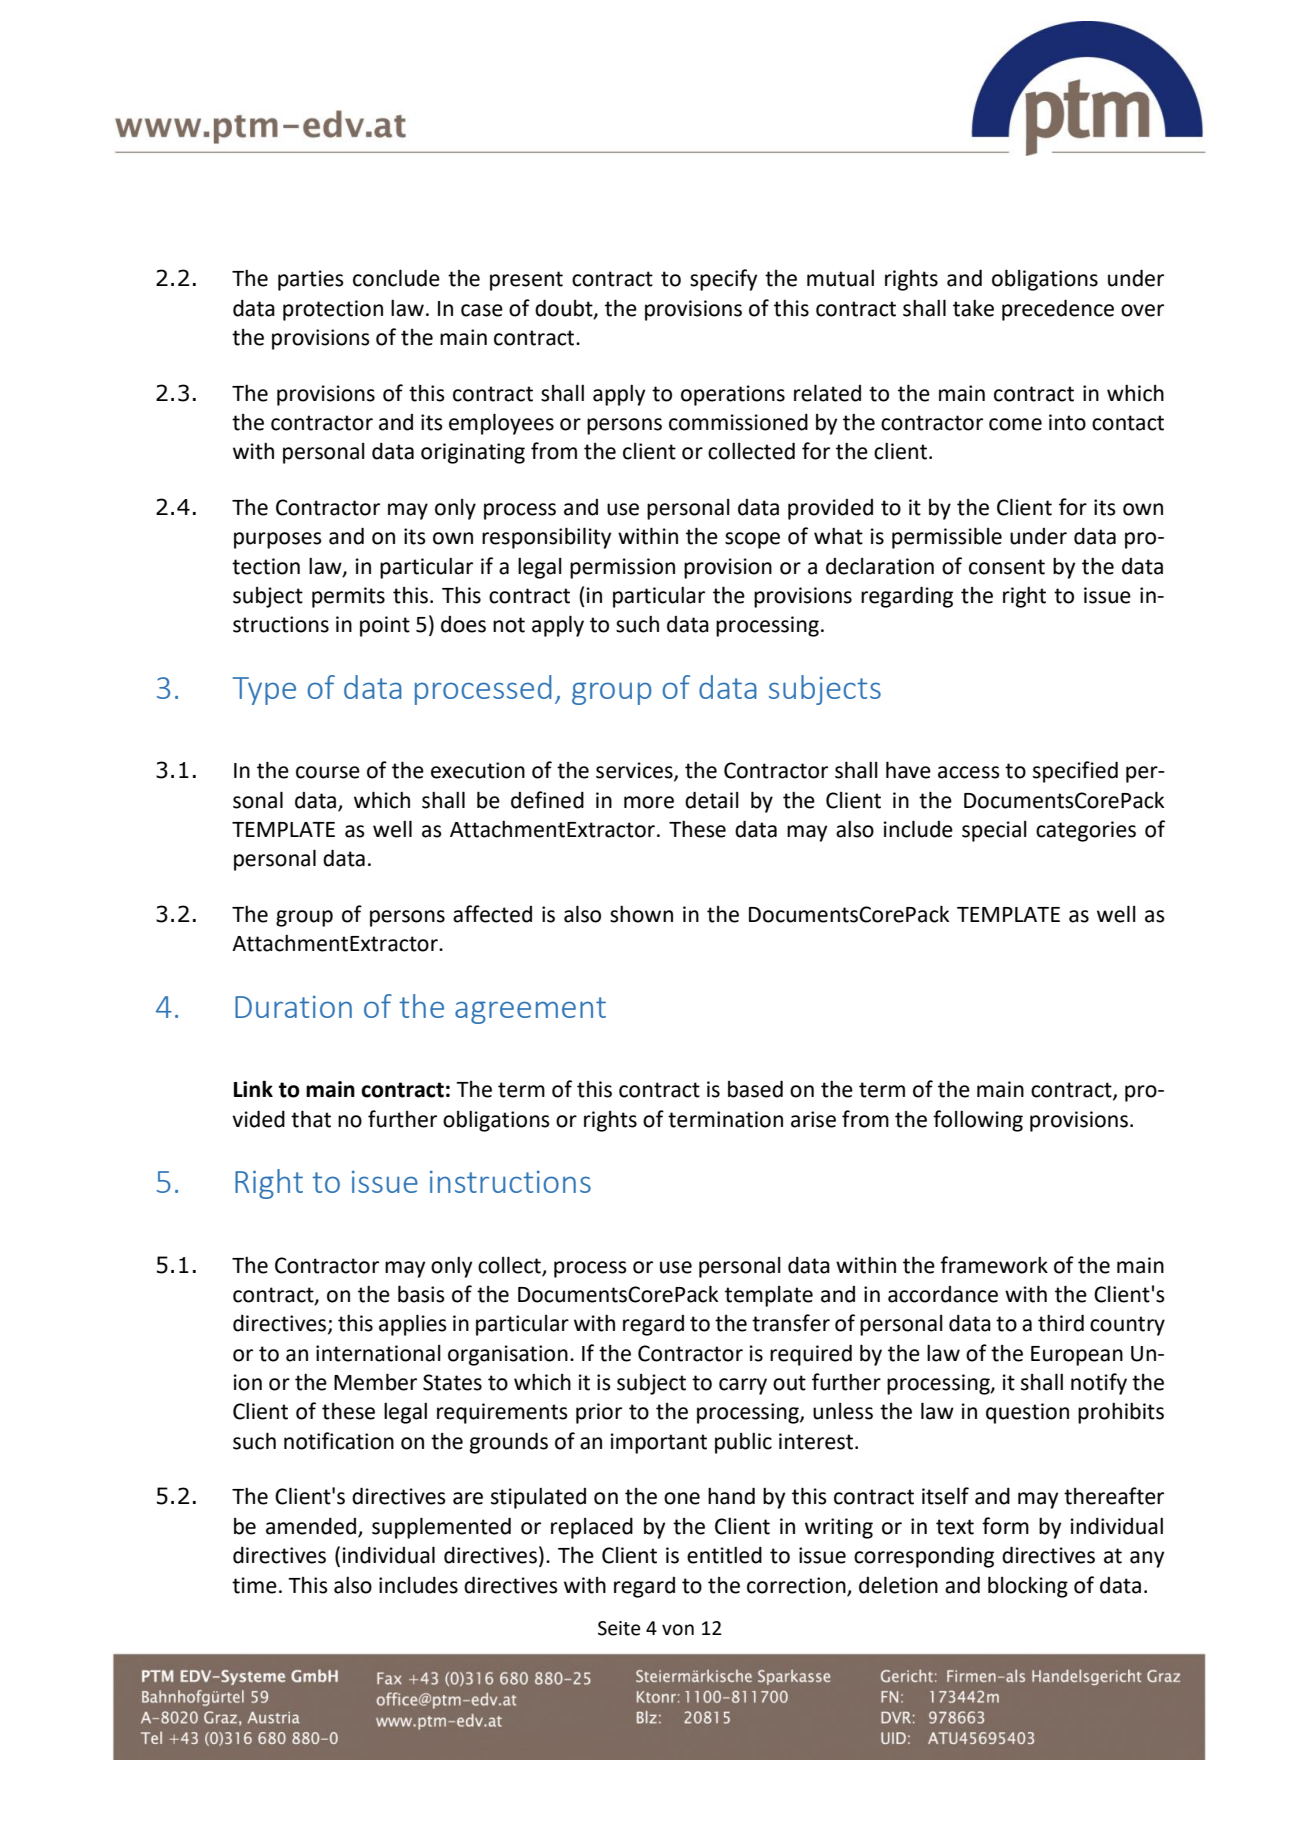  I want to click on conclude, so click(396, 278).
